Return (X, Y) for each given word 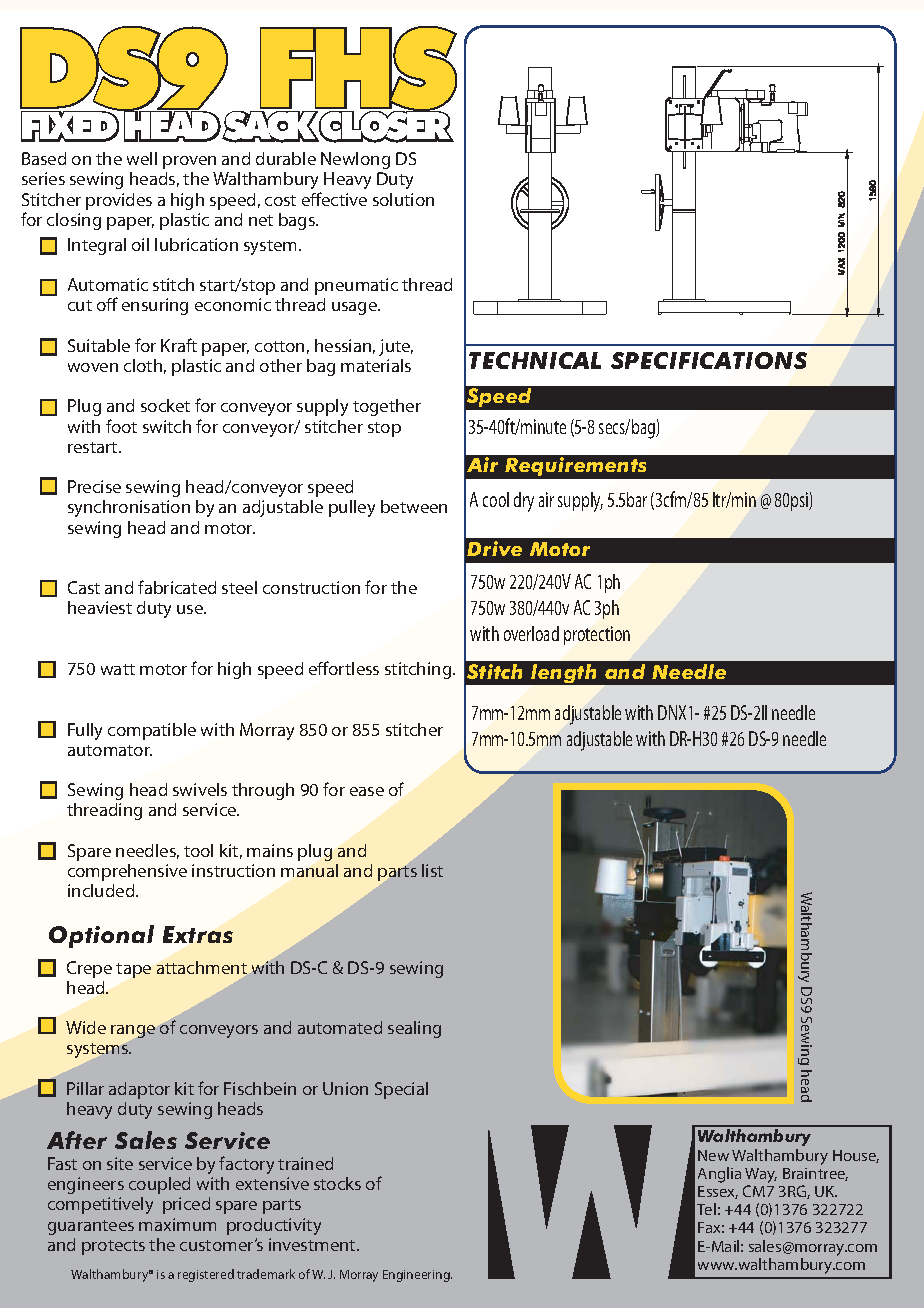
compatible (152, 731)
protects (113, 1247)
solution (403, 199)
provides (119, 201)
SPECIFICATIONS (709, 360)
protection (597, 635)
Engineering (417, 1276)
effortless (344, 668)
